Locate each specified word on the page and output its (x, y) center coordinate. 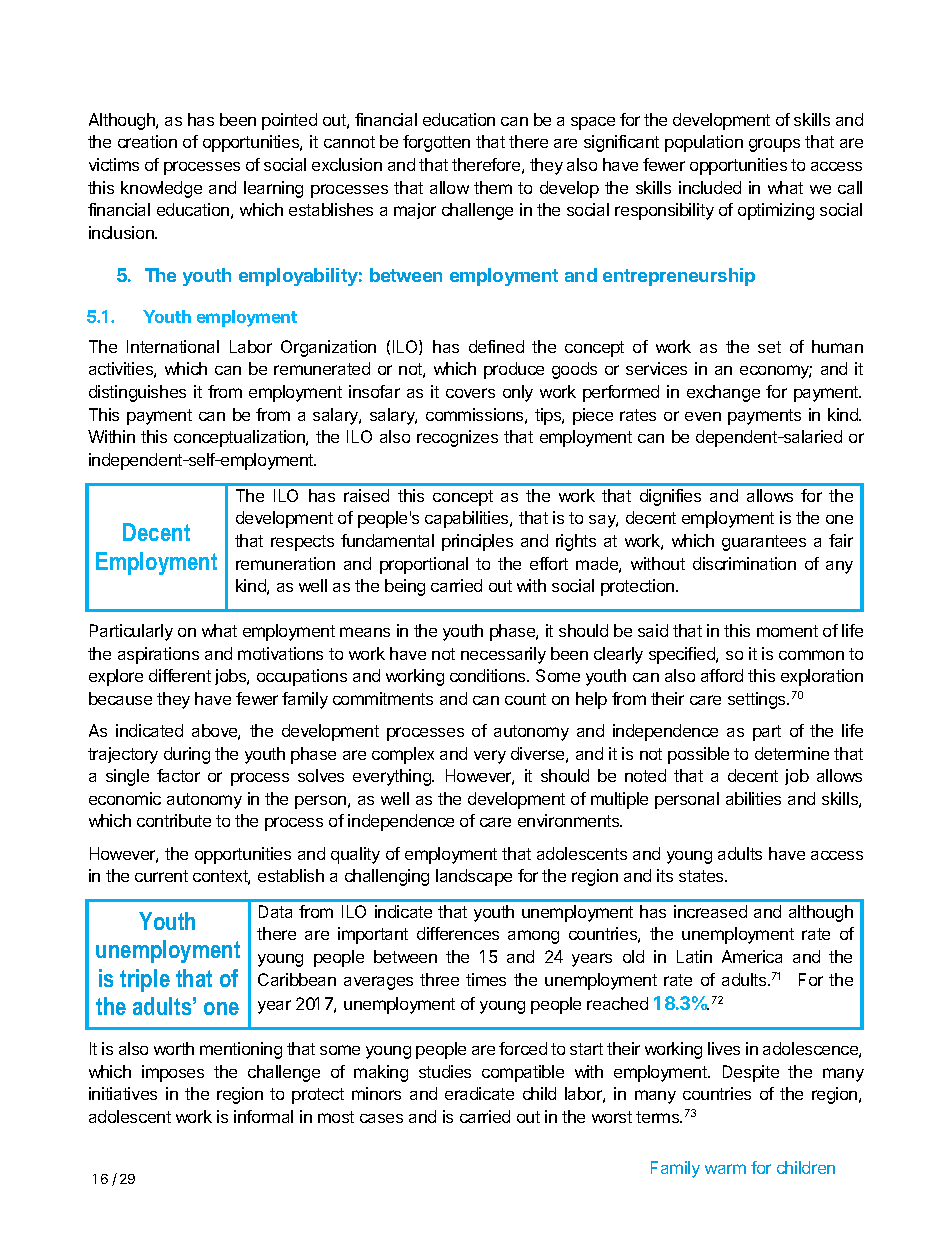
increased (710, 911)
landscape (474, 877)
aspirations (158, 655)
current (161, 876)
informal (263, 1116)
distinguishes (137, 393)
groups (774, 145)
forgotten (436, 143)
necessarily (503, 655)
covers (470, 393)
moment (787, 631)
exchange (723, 393)
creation (147, 141)
